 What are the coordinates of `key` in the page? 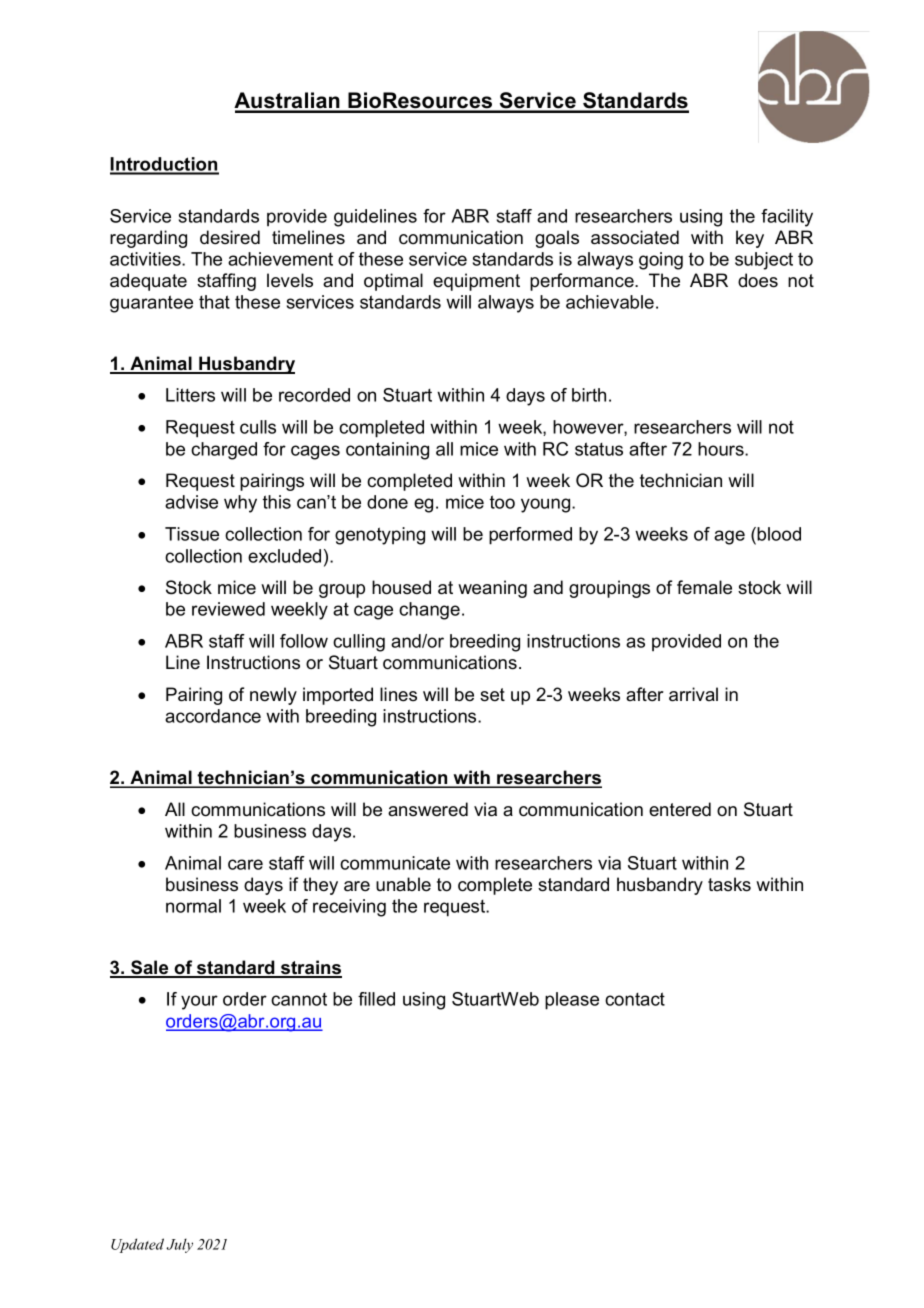 It's located at (750, 239).
